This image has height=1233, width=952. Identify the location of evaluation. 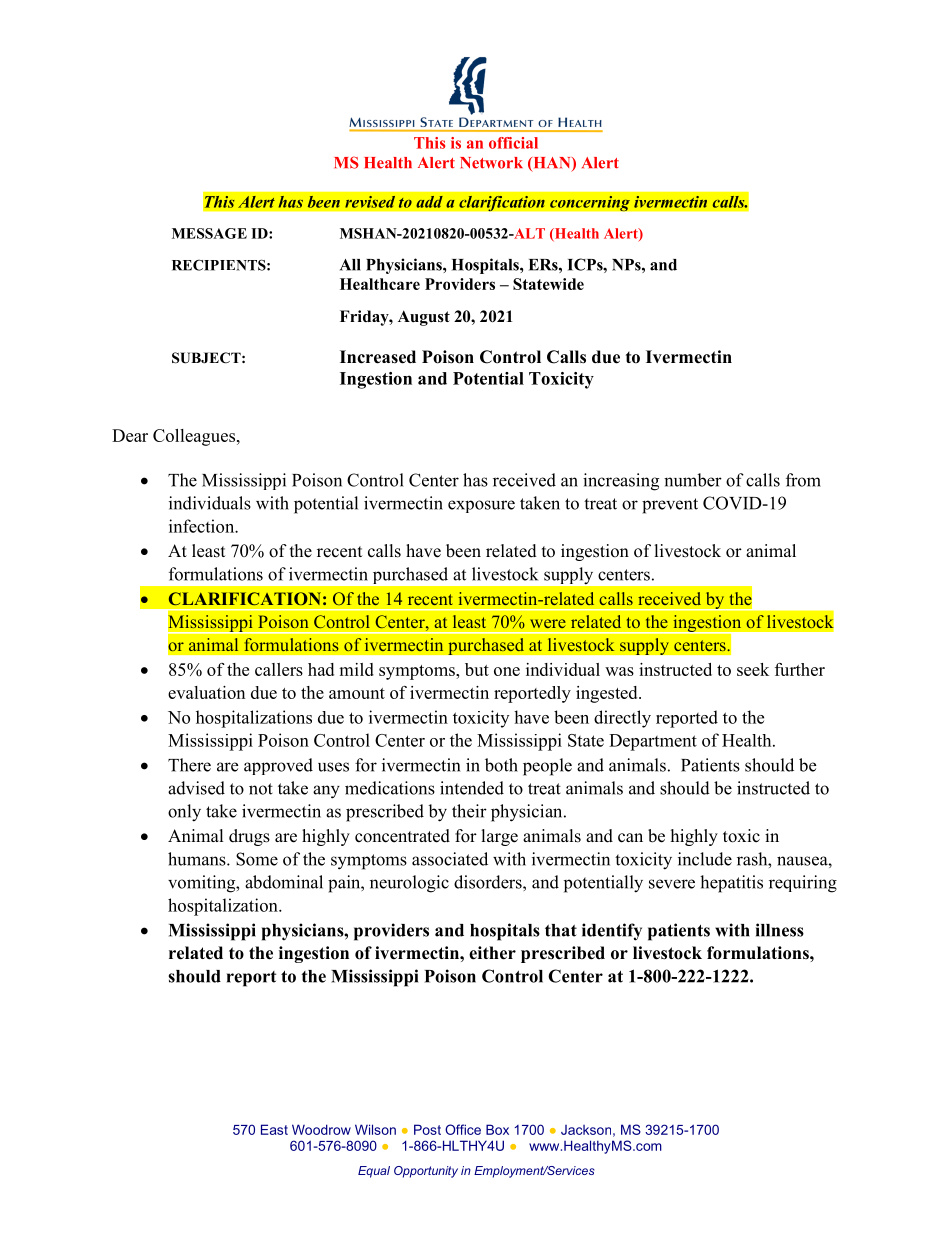
(206, 692).
